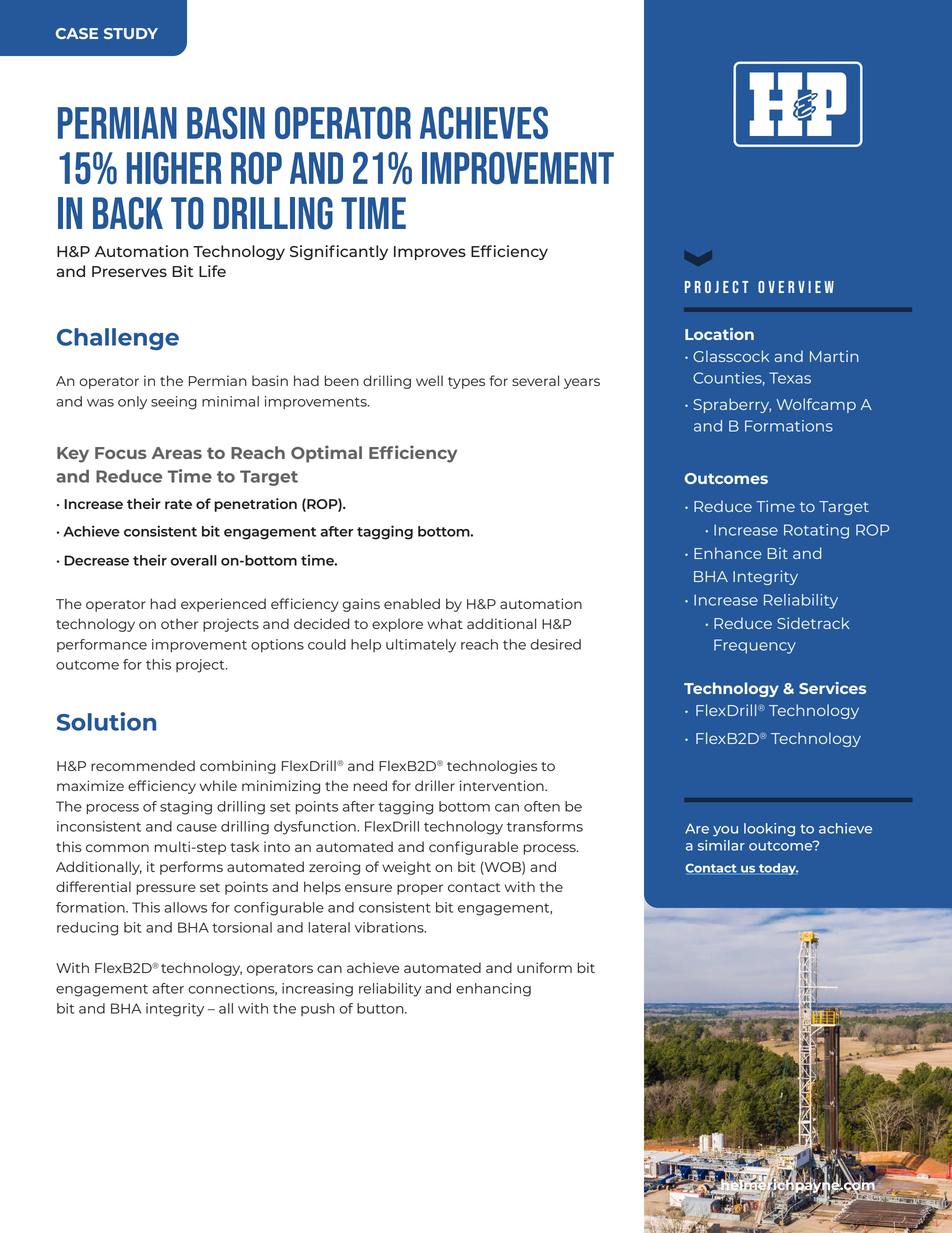 The width and height of the page is (952, 1233). I want to click on Significantly, so click(339, 252).
